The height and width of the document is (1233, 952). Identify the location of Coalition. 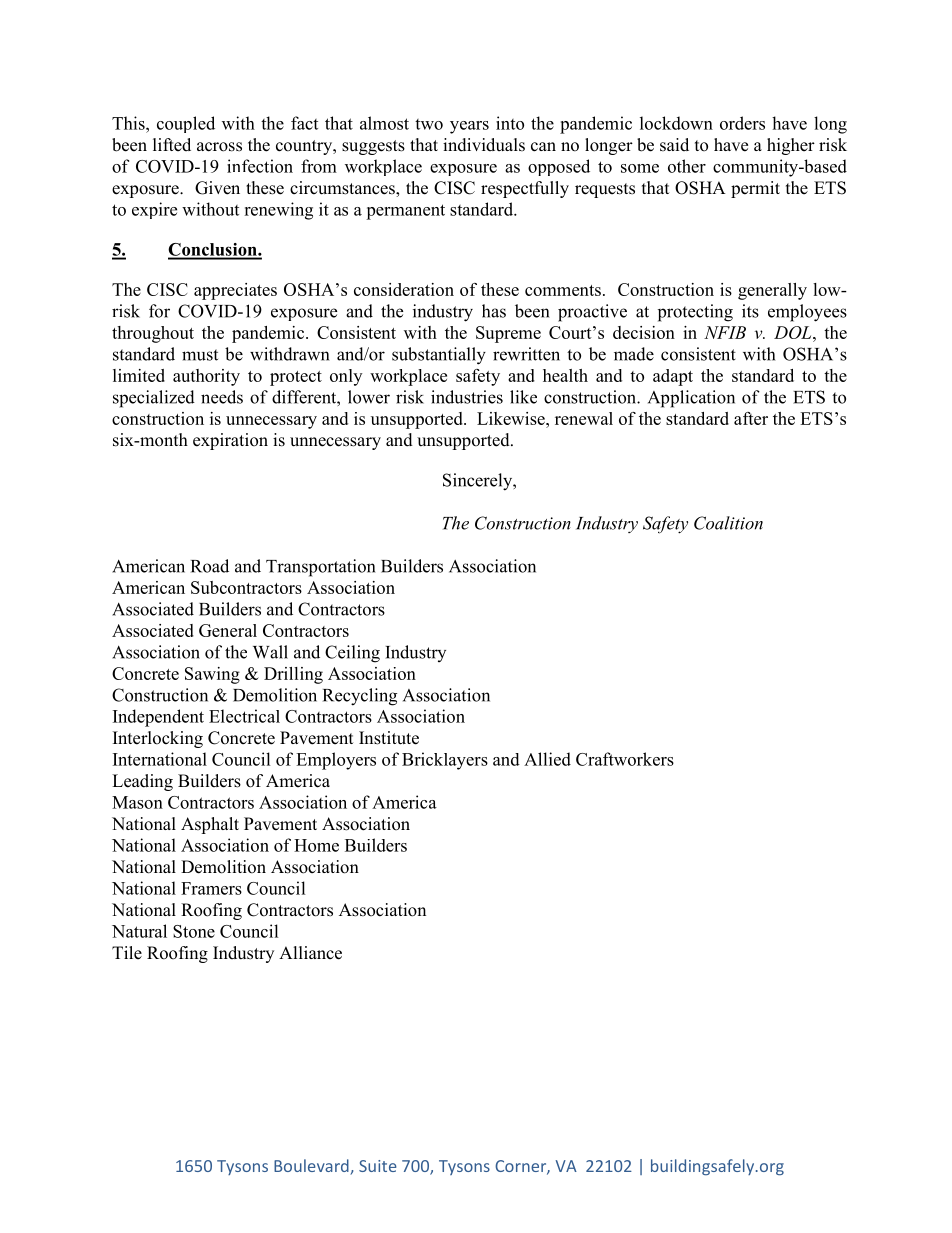
(728, 523).
